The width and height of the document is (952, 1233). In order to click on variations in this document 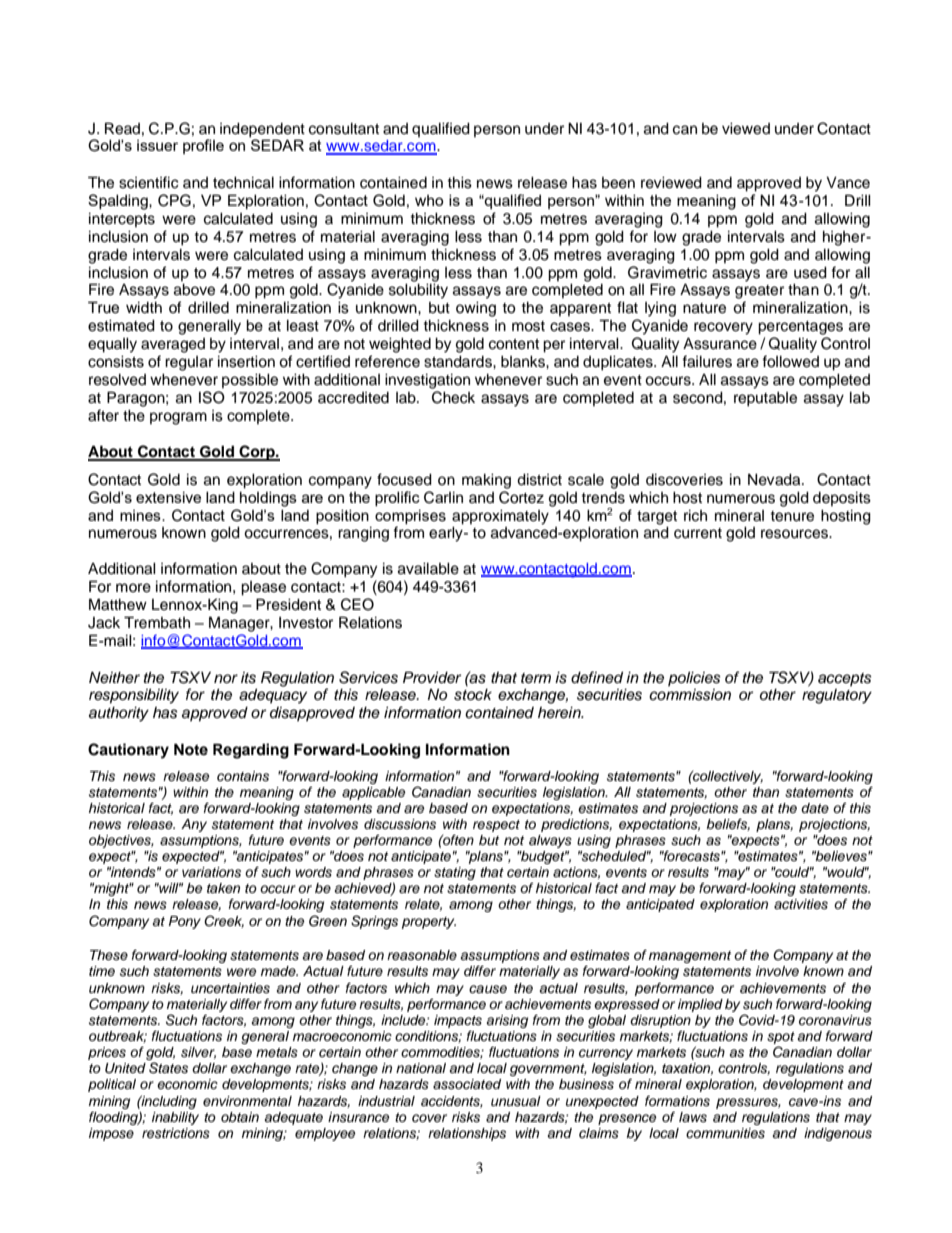, I will do `click(211, 872)`.
